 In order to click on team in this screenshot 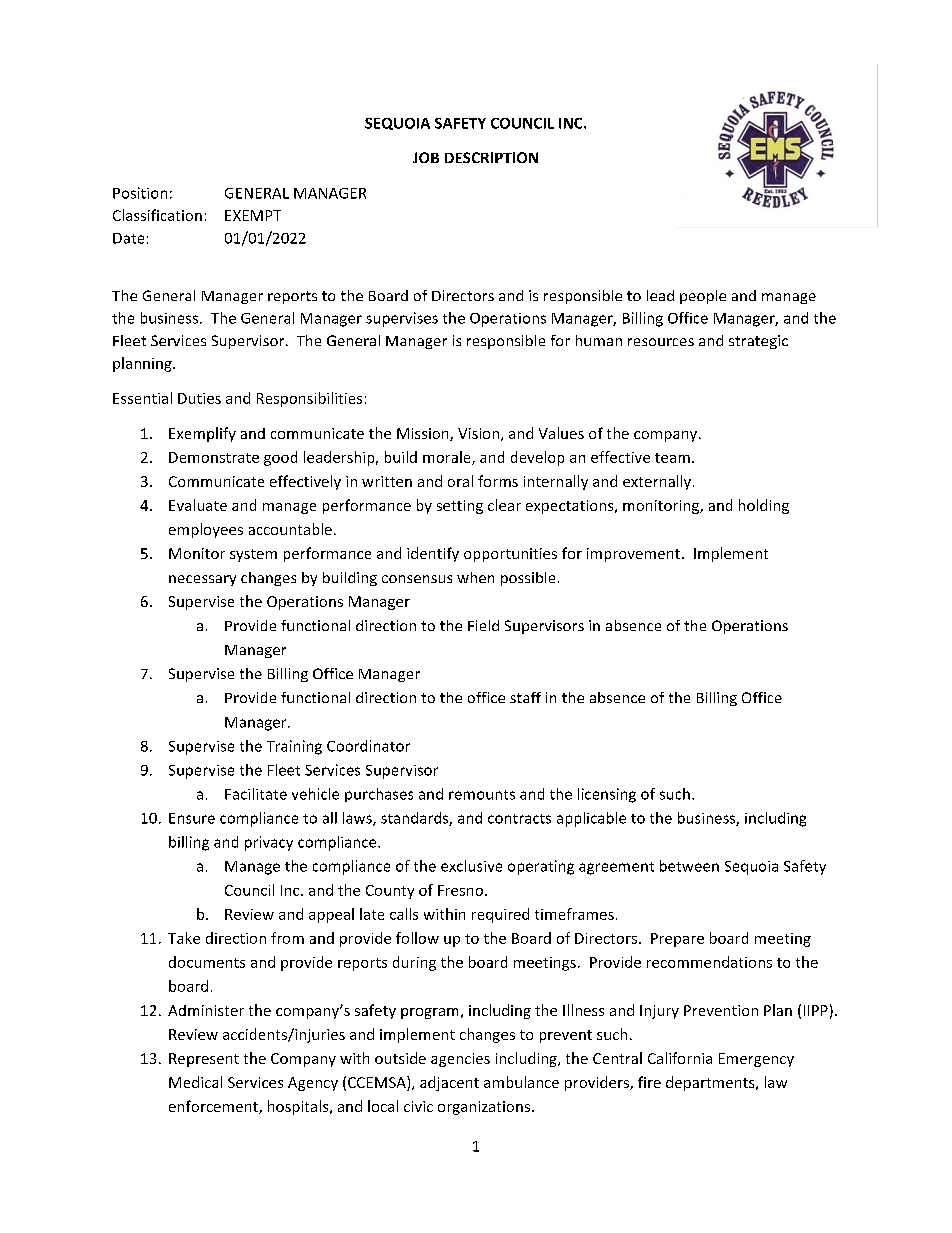, I will do `click(672, 458)`.
